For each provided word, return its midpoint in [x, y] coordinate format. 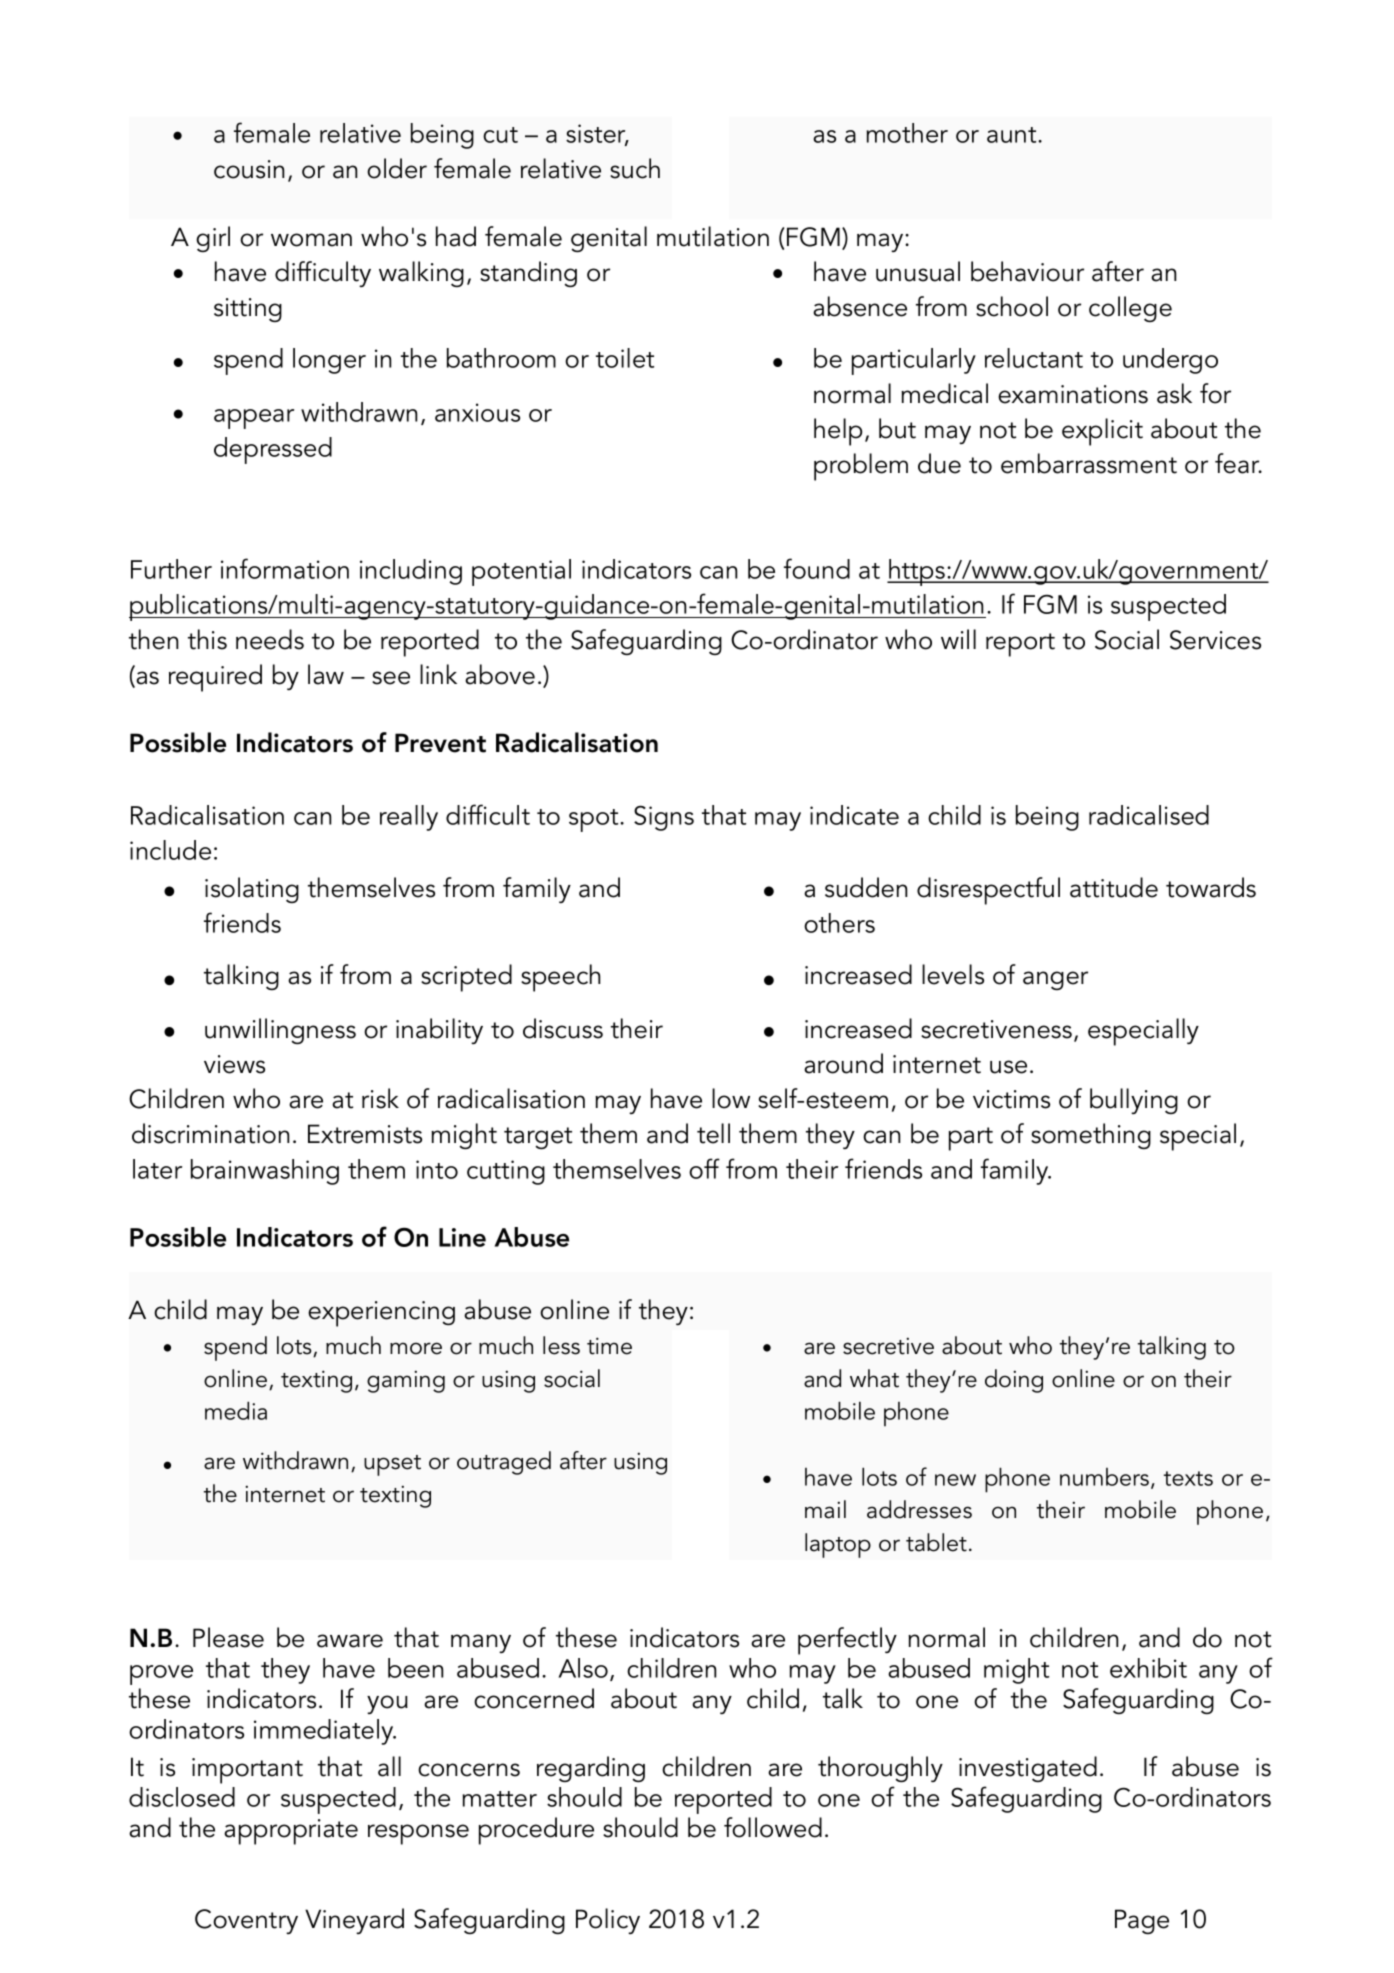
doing [1014, 1381]
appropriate [291, 1832]
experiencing [381, 1314]
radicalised [1149, 815]
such [635, 168]
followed [773, 1827]
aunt [1013, 135]
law [326, 674]
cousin [249, 169]
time [609, 1346]
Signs [664, 818]
